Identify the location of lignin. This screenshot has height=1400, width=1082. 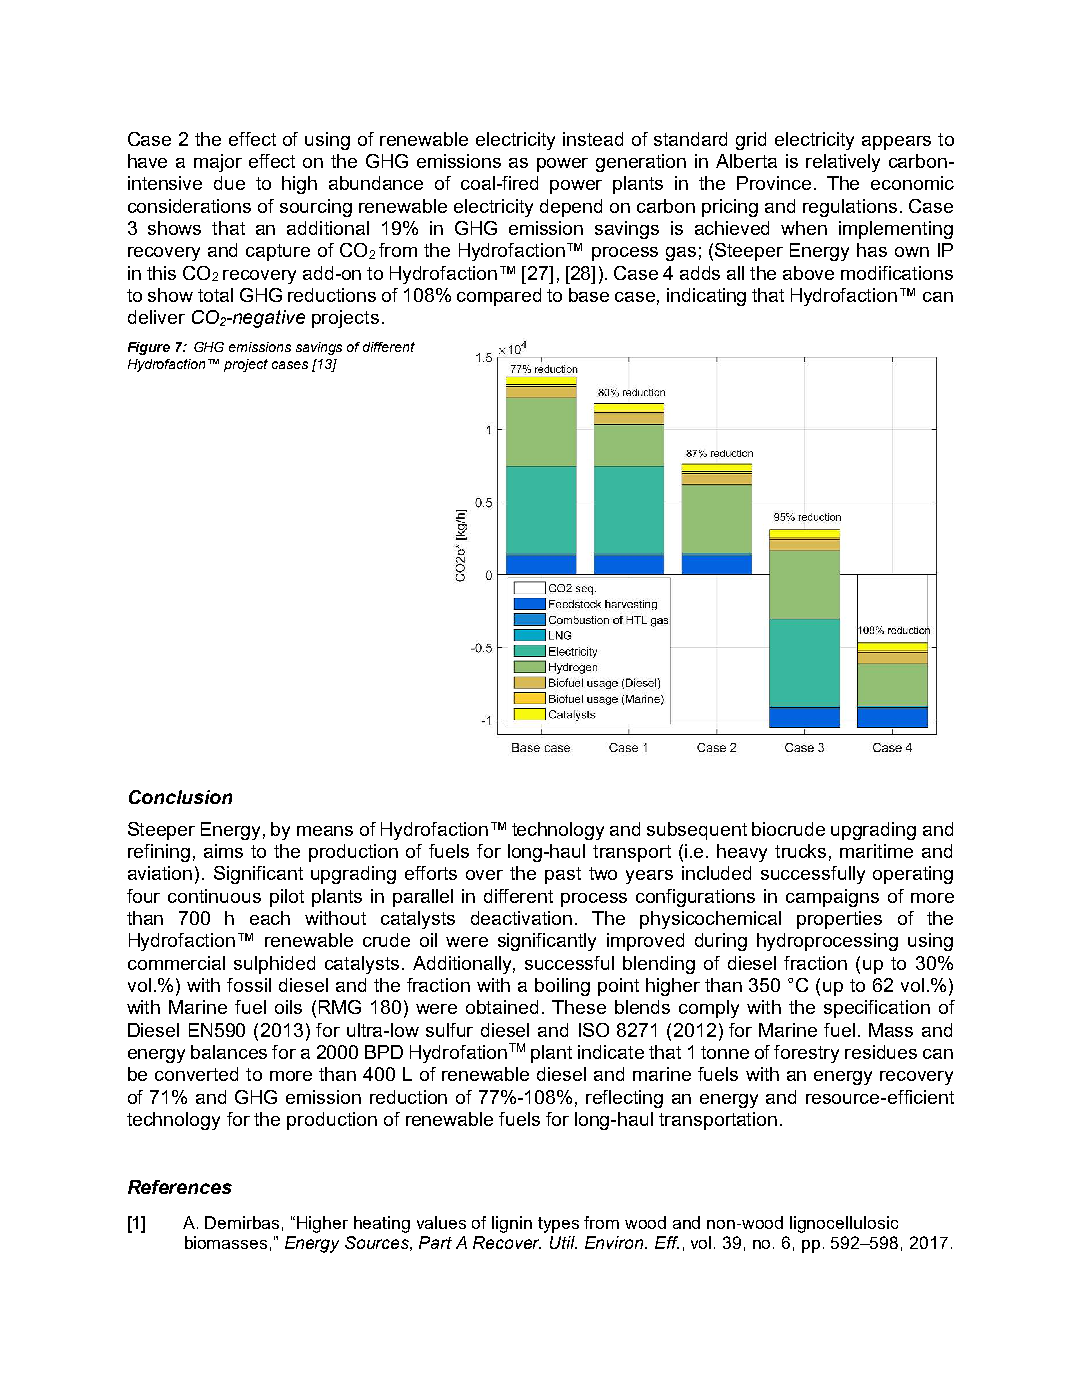
(512, 1224).
